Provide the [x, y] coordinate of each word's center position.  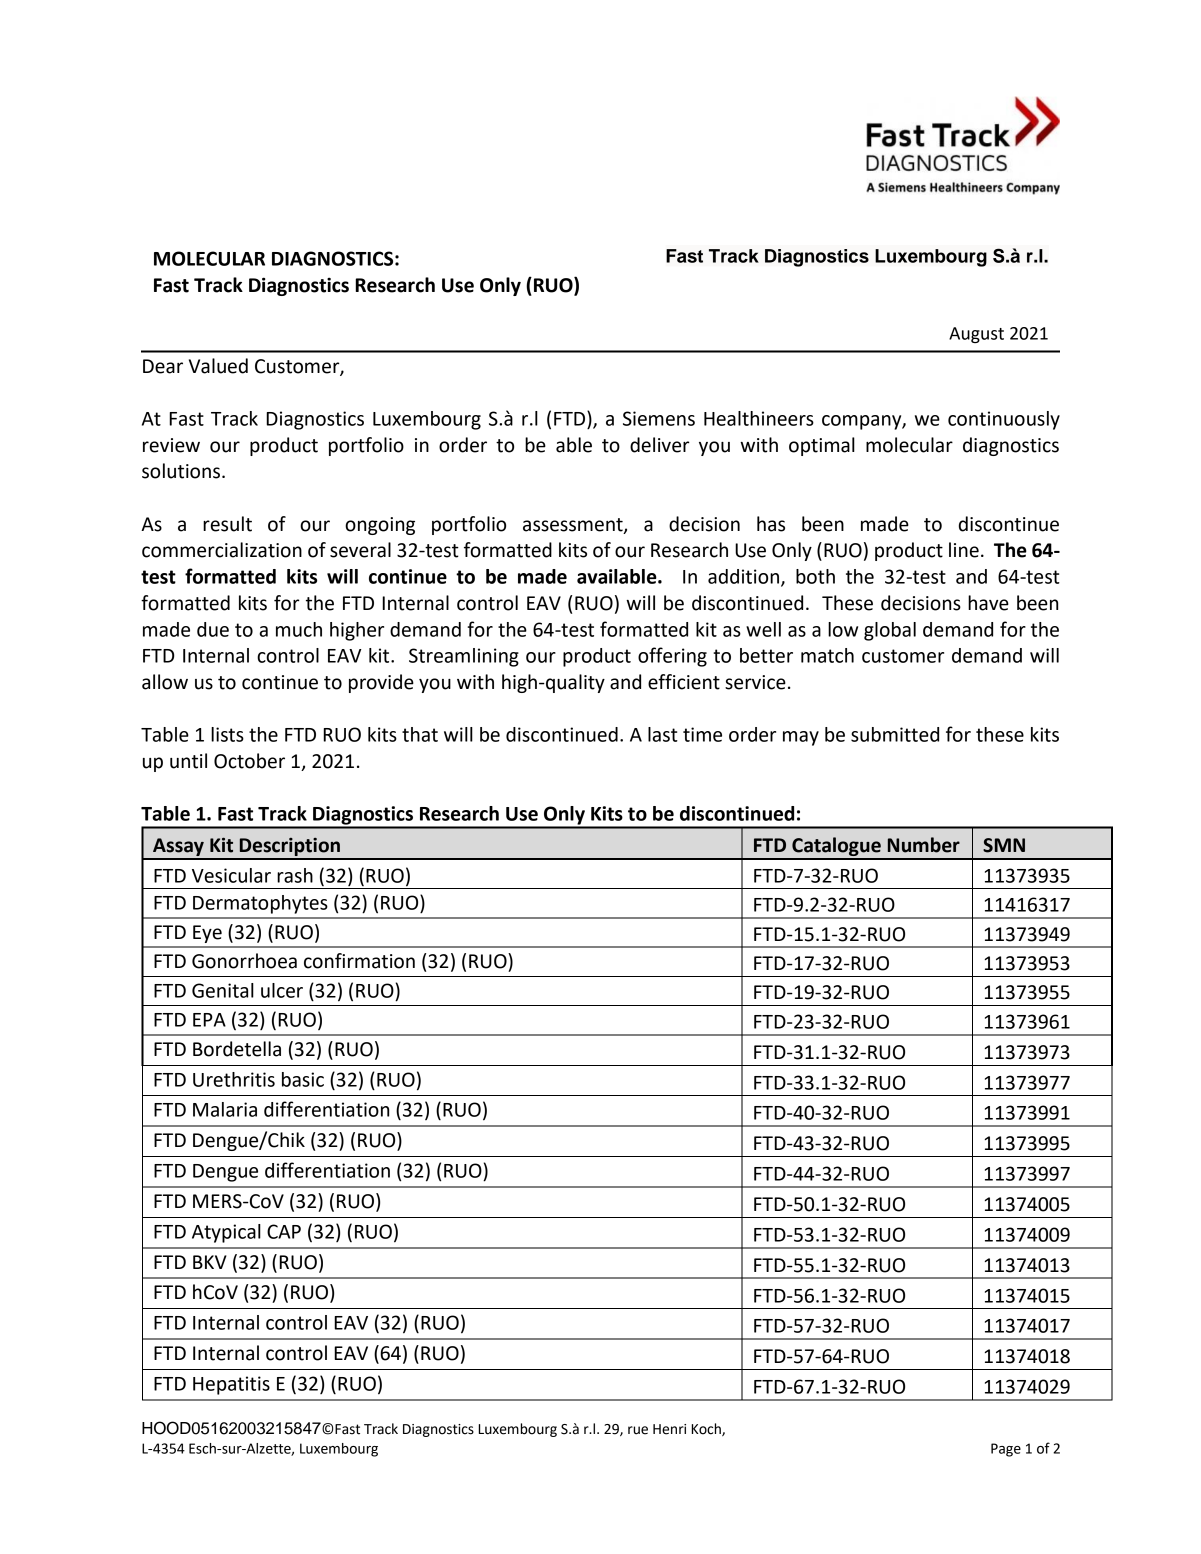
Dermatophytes [260, 904]
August [976, 335]
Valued [218, 366]
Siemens [659, 418]
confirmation [359, 961]
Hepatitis [231, 1385]
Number [924, 845]
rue [638, 1430]
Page [1006, 1450]
